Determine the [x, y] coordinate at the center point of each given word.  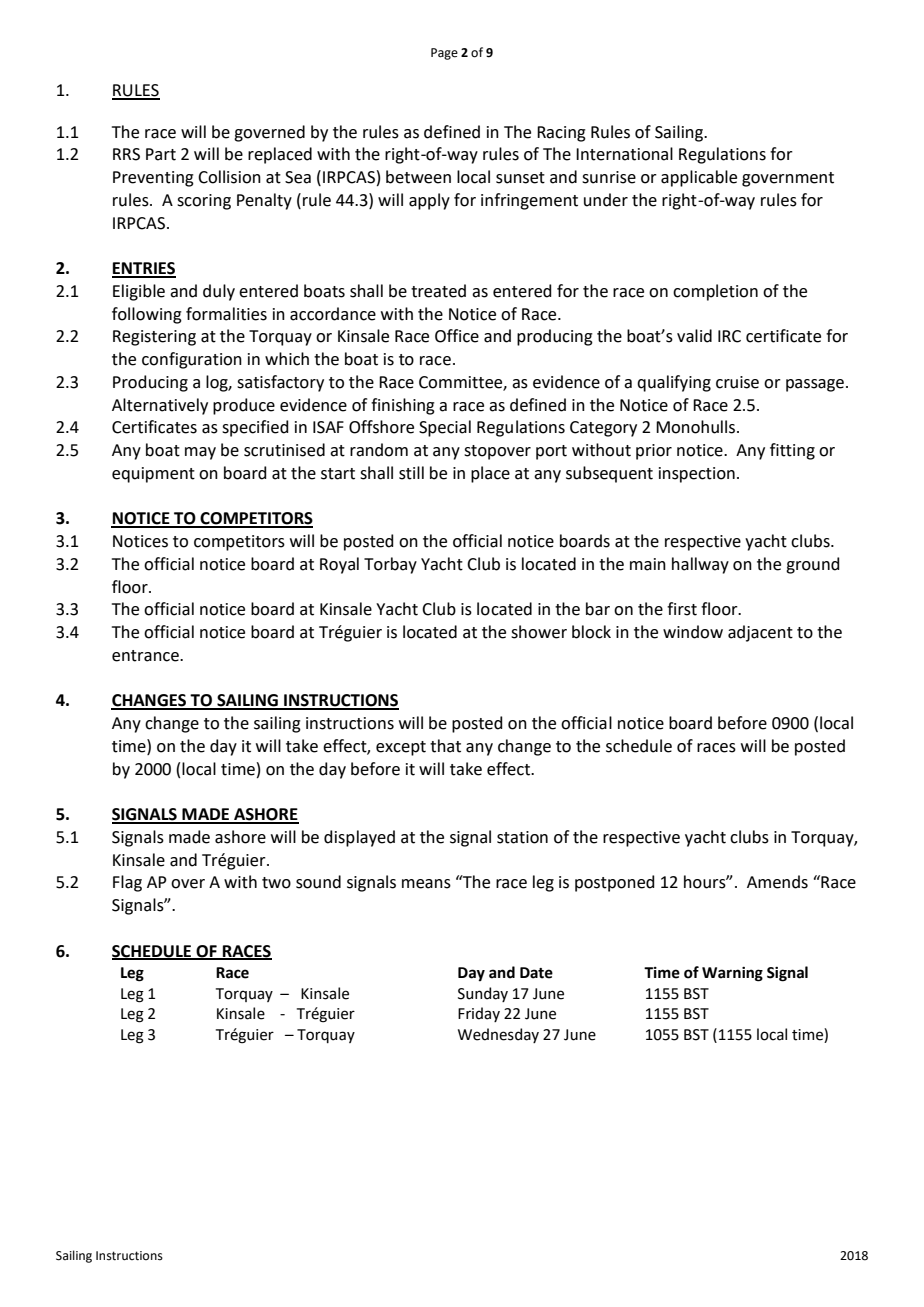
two [276, 883]
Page [444, 54]
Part [161, 154]
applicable [699, 178]
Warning [732, 974]
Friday [479, 1014]
